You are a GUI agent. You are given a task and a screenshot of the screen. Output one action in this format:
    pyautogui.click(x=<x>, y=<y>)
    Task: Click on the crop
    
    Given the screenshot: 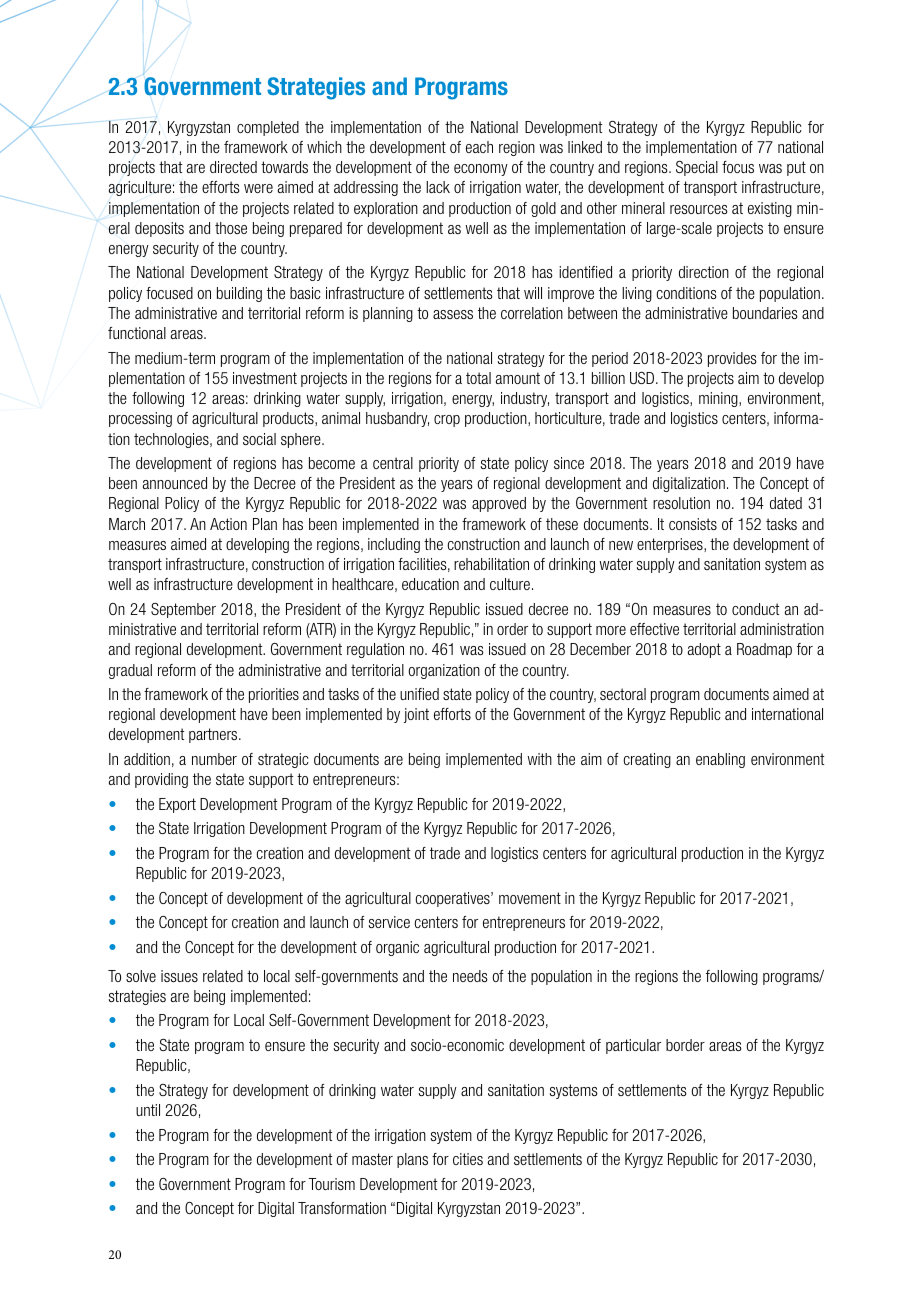 What is the action you would take?
    pyautogui.click(x=447, y=421)
